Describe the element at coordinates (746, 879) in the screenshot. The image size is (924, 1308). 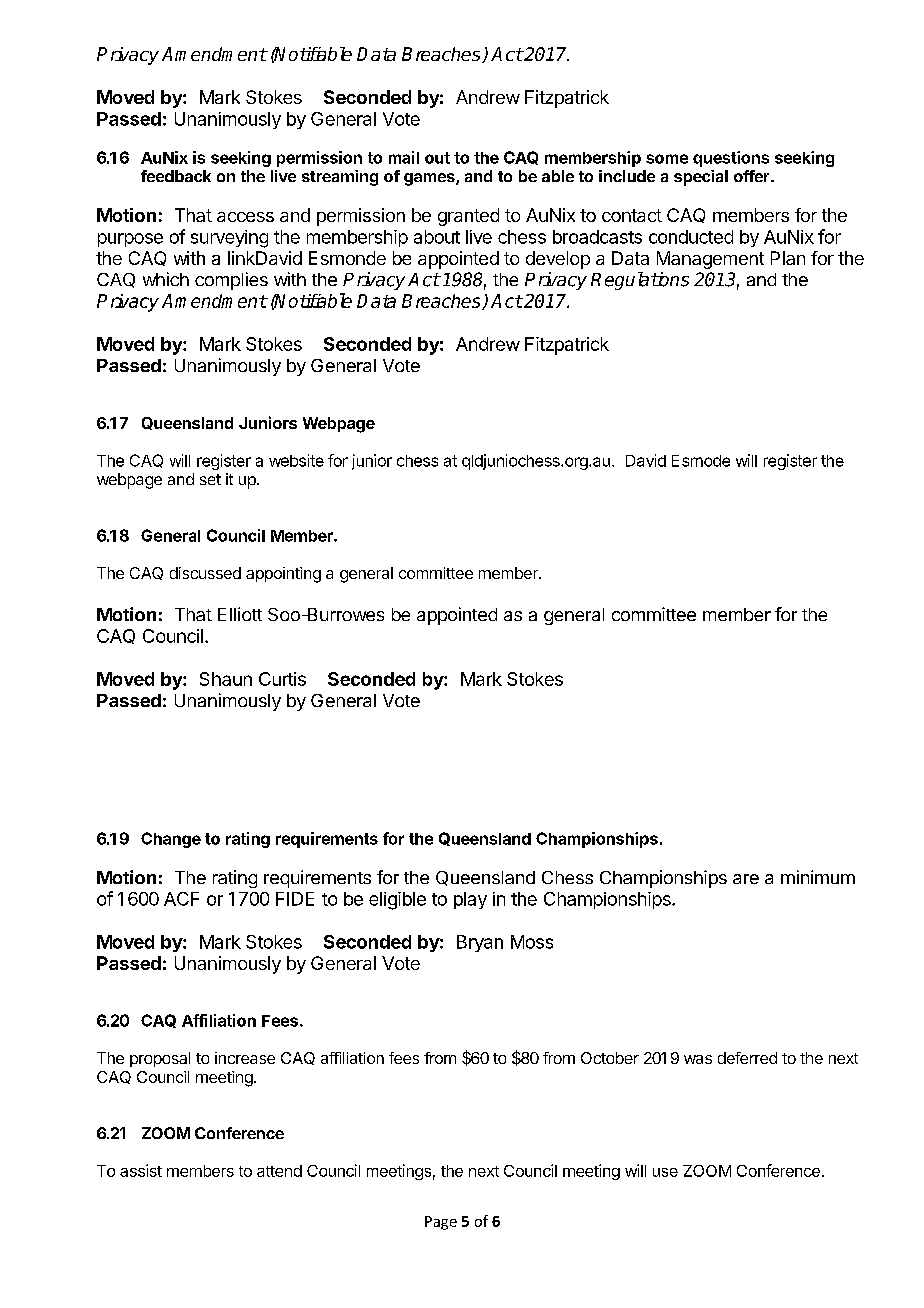
I see `are` at that location.
